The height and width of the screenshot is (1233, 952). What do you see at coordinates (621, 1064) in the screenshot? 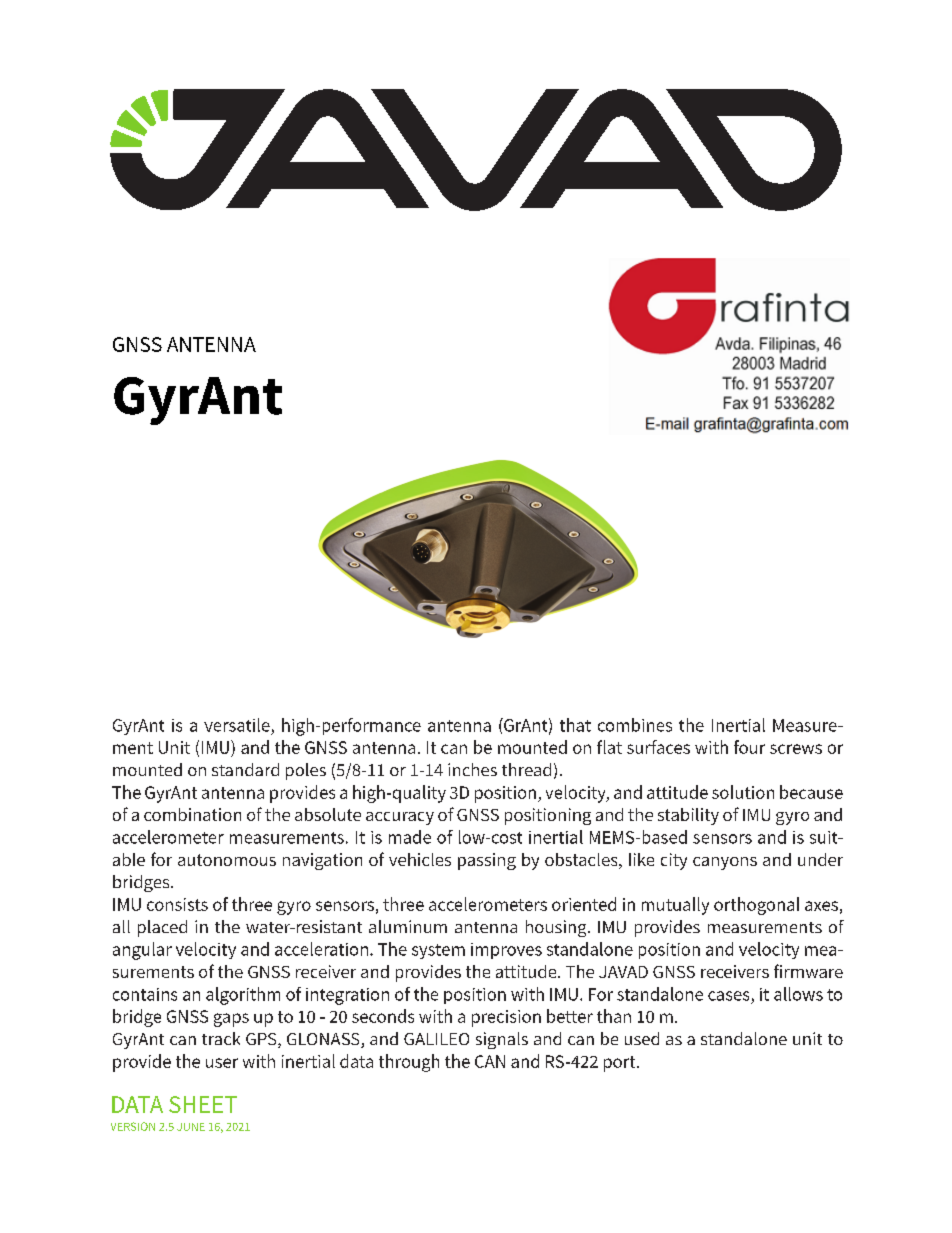
I see `port` at bounding box center [621, 1064].
